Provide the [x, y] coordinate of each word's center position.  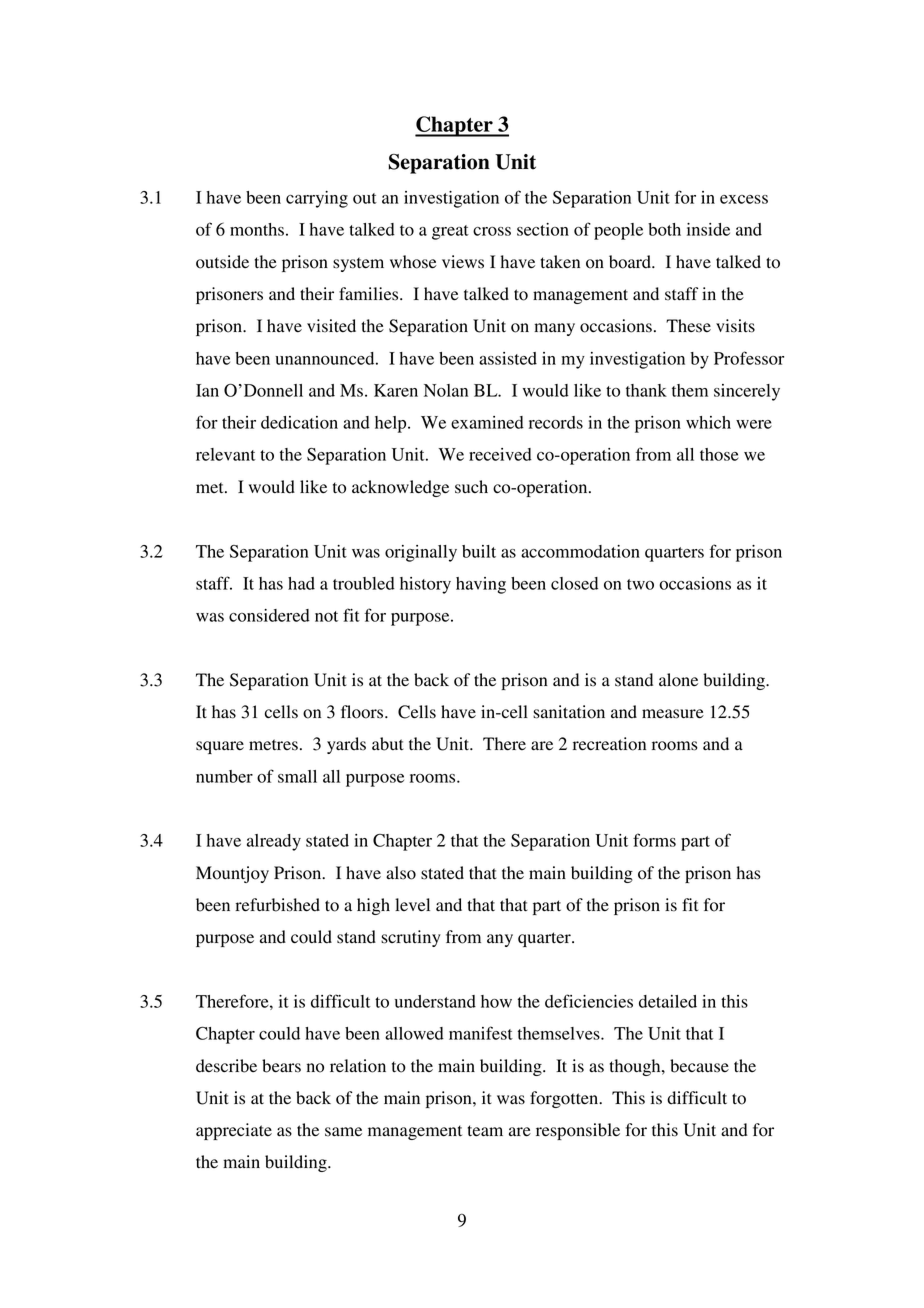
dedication [299, 422]
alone [678, 680]
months [257, 229]
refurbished [277, 905]
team [485, 1131]
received [500, 454]
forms [654, 840]
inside [708, 229]
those [719, 454]
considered [269, 615]
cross [492, 231]
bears [281, 1066]
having [481, 585]
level [412, 905]
